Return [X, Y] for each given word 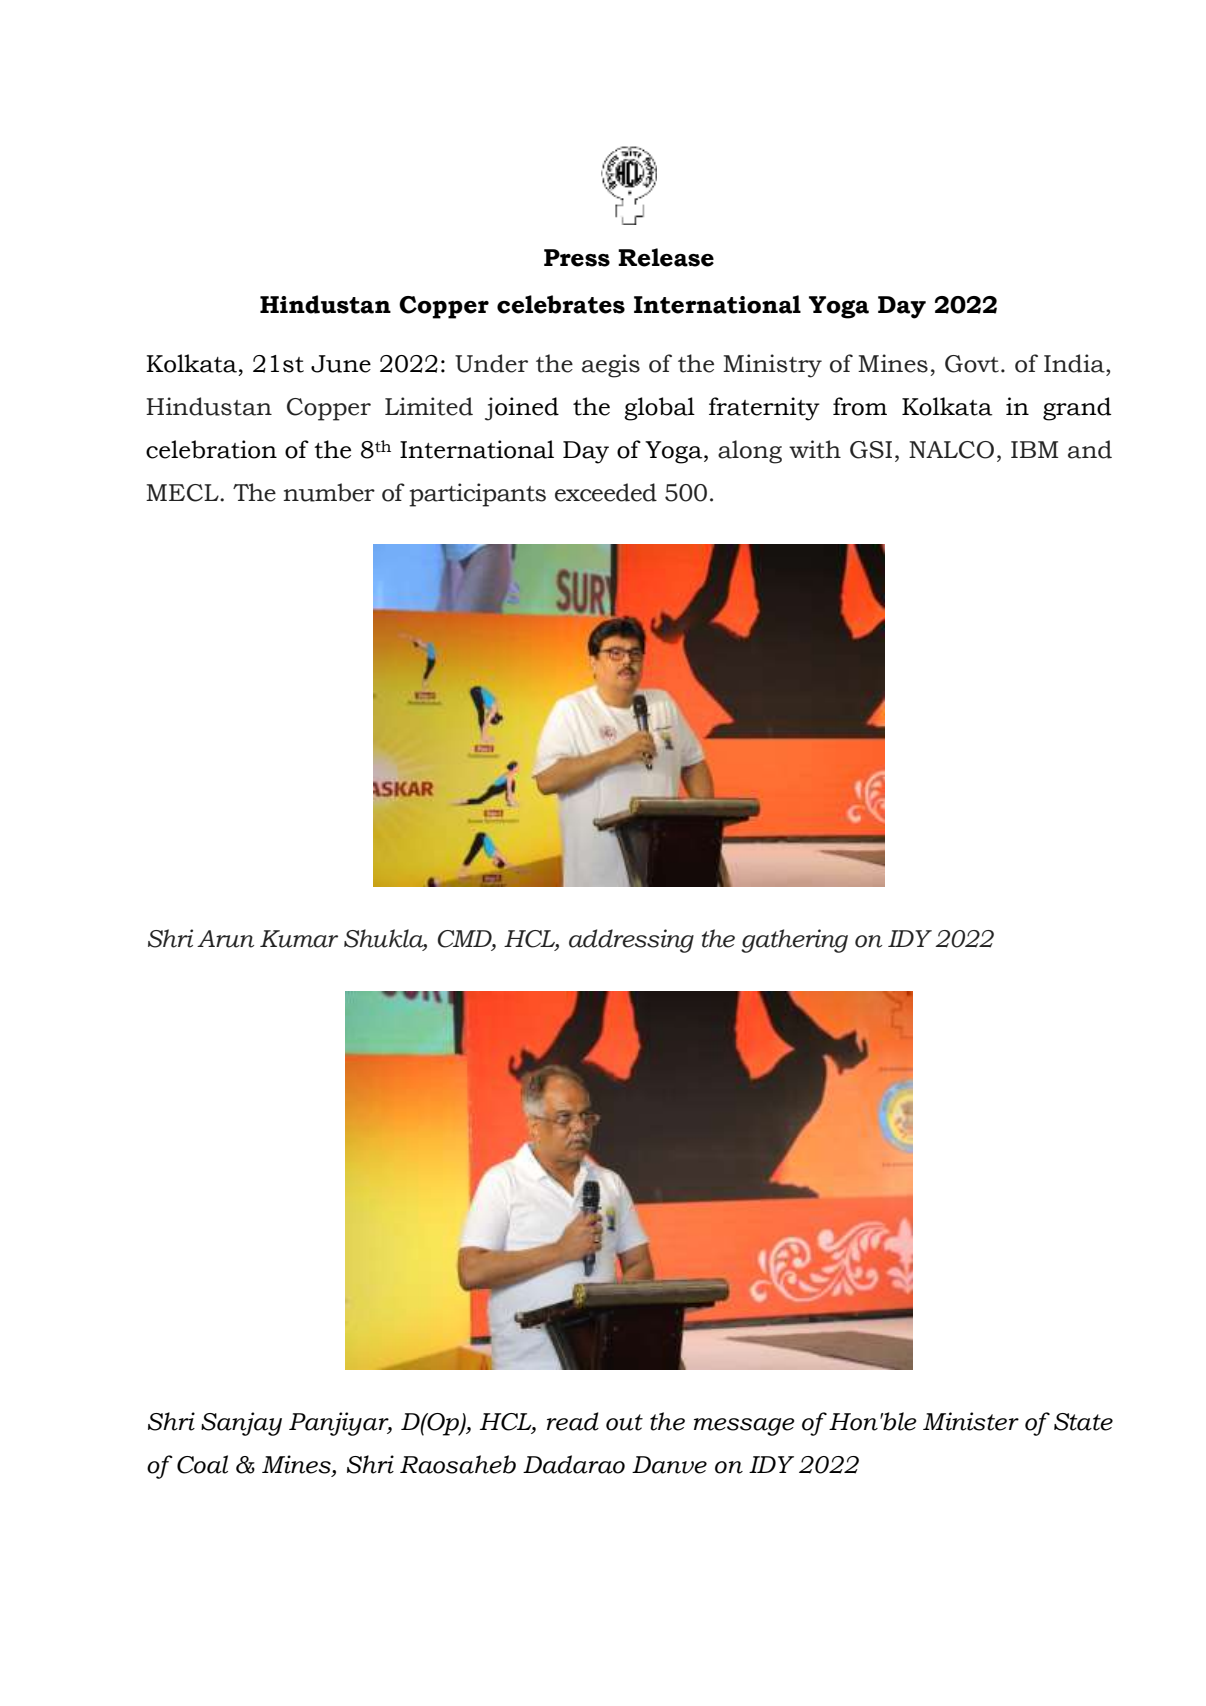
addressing [631, 941]
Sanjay [241, 1424]
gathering [794, 941]
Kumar [299, 939]
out [624, 1422]
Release [666, 257]
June [341, 364]
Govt [972, 364]
